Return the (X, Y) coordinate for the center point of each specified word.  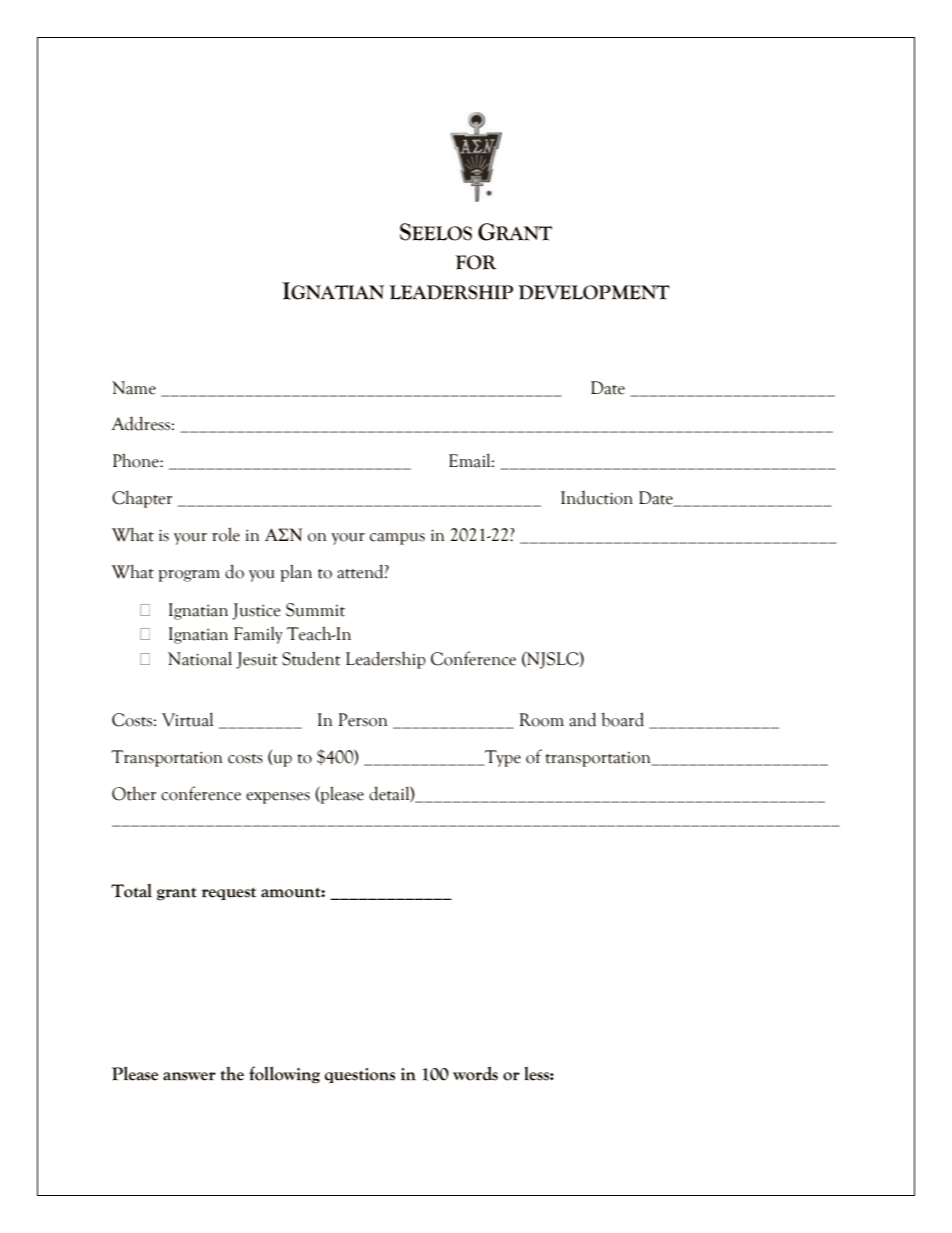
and (582, 719)
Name (134, 388)
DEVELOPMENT (594, 292)
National (200, 658)
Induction (597, 498)
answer (189, 1076)
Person (362, 720)
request (229, 893)
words (475, 1073)
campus (397, 539)
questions (360, 1075)
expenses (278, 798)
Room (541, 720)
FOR (475, 262)
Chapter (142, 499)
